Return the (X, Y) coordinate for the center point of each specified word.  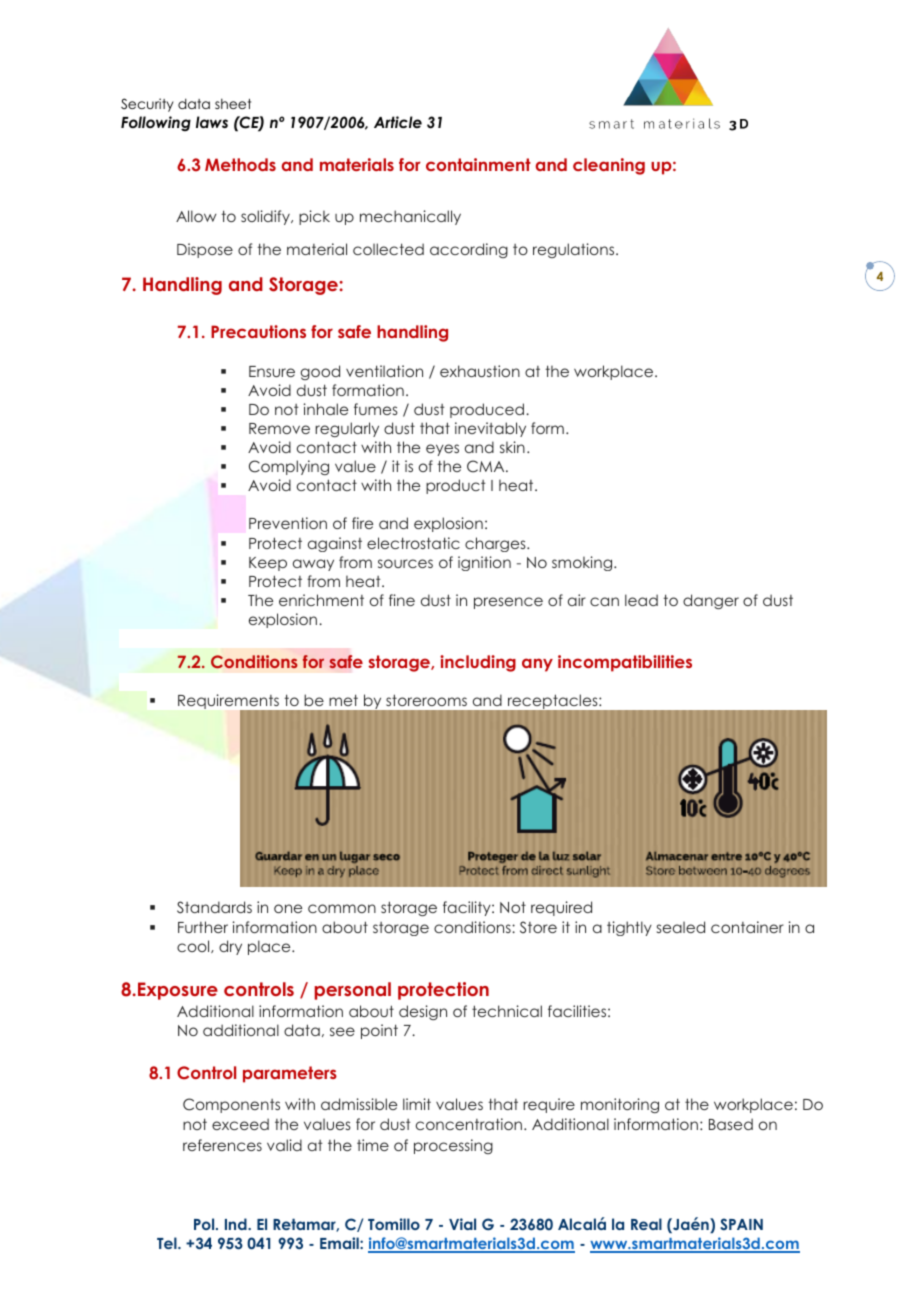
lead (641, 600)
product (456, 486)
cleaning (609, 166)
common (342, 908)
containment (478, 164)
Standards (214, 907)
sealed (681, 927)
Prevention (288, 523)
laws (212, 122)
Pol (205, 1224)
